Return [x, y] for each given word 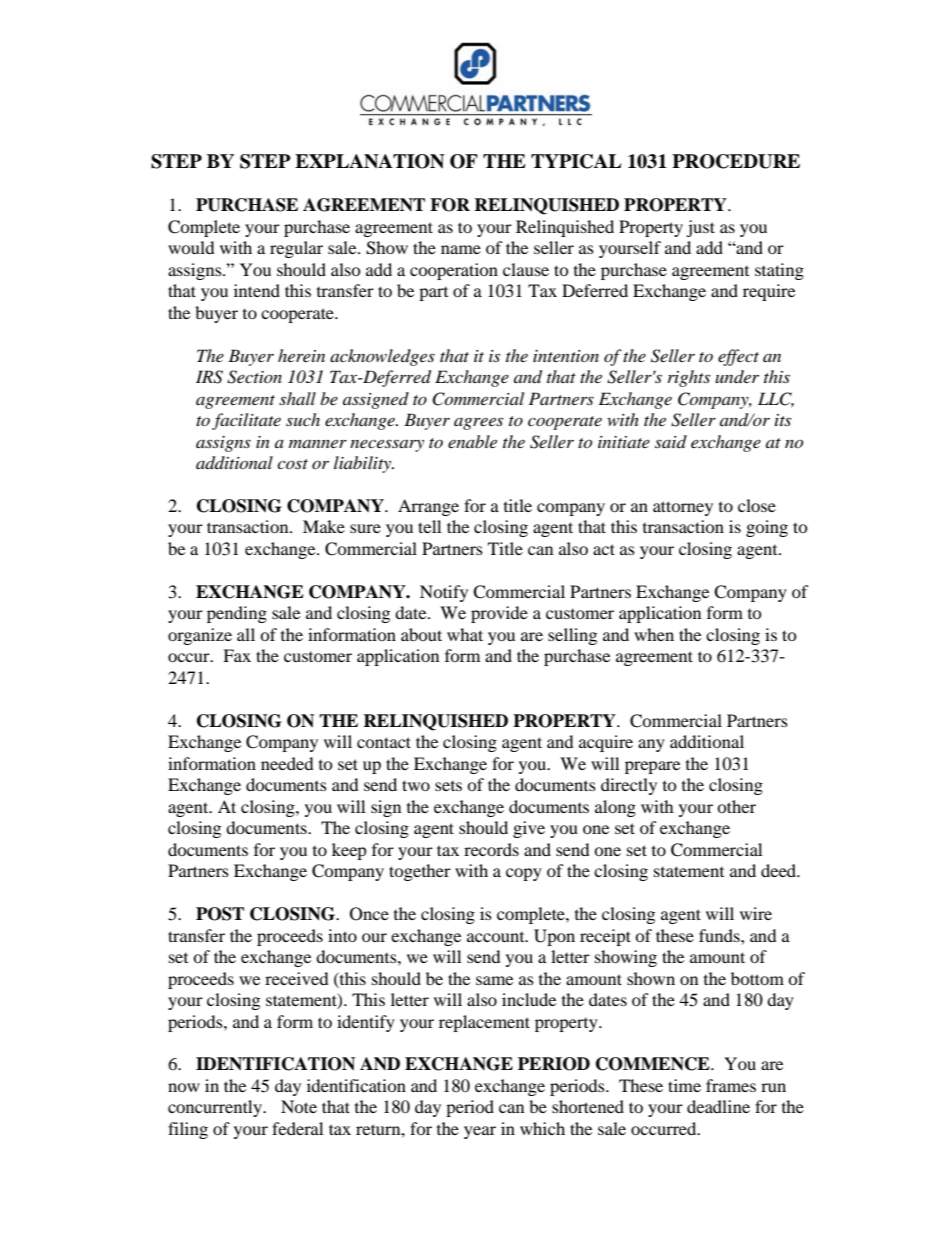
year [480, 1132]
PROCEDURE [736, 161]
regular [296, 249]
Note [299, 1106]
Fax [237, 655]
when [654, 634]
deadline [718, 1106]
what [465, 634]
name [461, 249]
